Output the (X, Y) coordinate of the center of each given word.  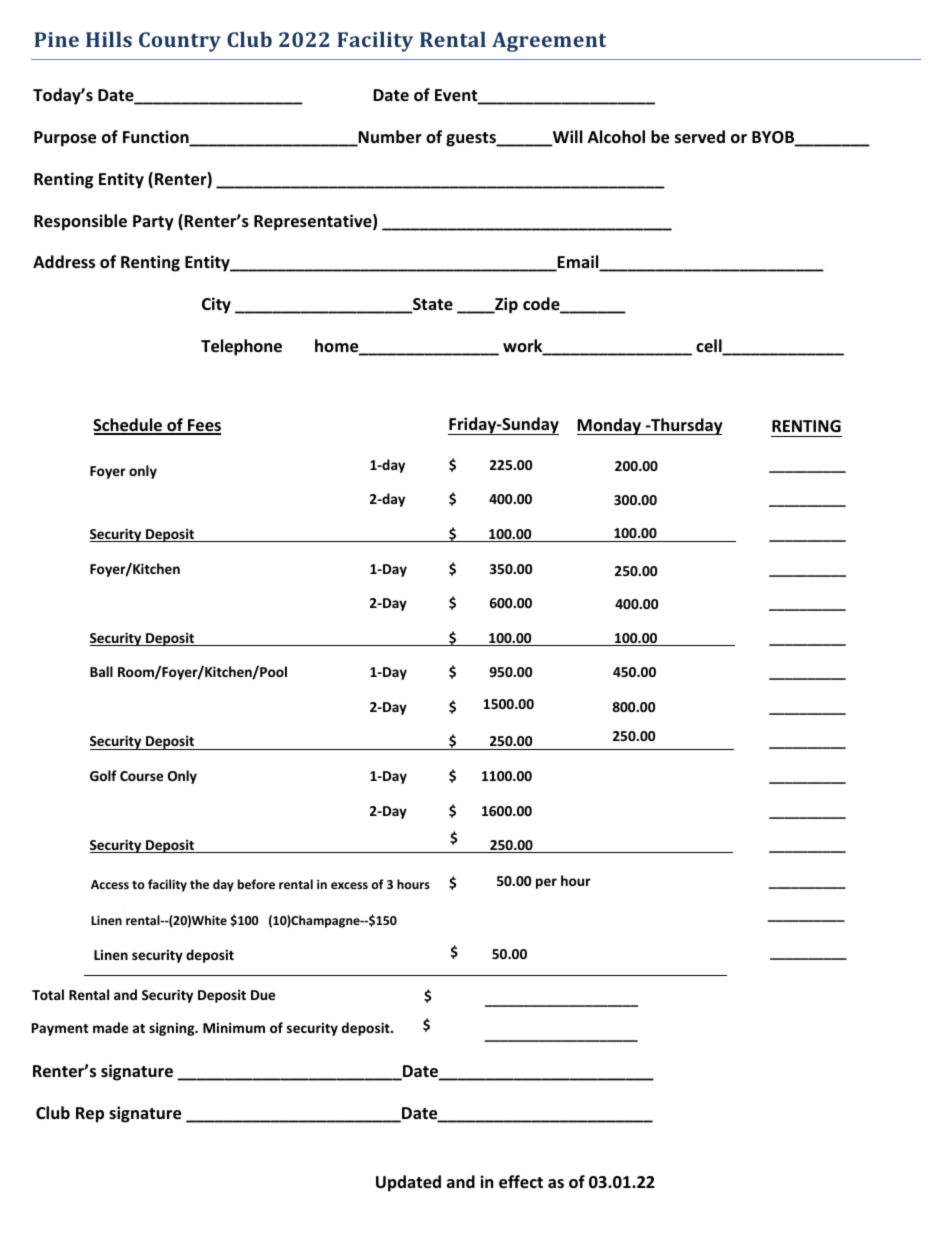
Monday (610, 426)
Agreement (549, 42)
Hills (109, 39)
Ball (101, 671)
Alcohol (616, 137)
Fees (203, 426)
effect (521, 1182)
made (110, 1027)
